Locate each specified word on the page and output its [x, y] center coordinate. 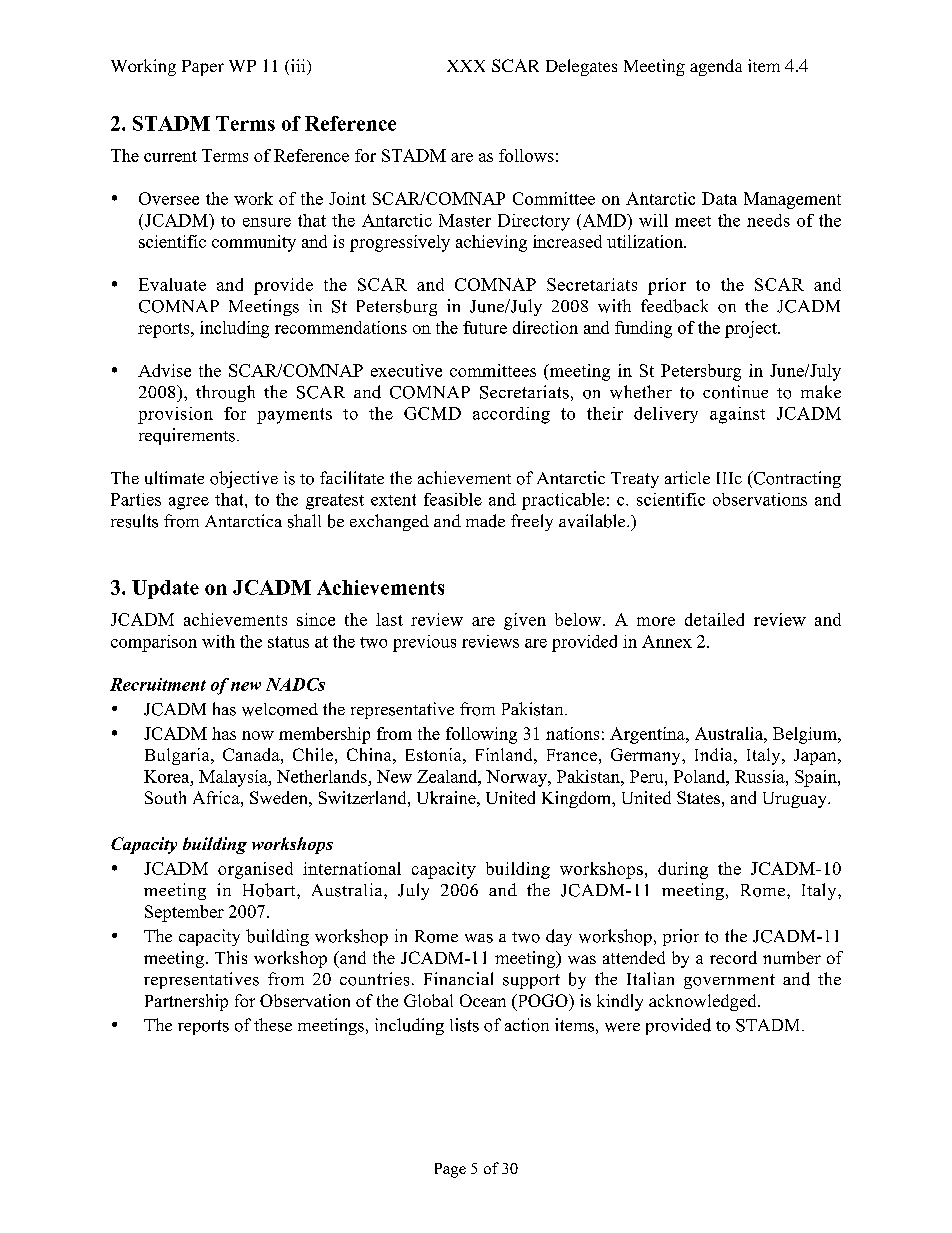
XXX [466, 66]
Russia [761, 776]
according [511, 415]
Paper [203, 68]
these [273, 1025]
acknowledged [704, 1002]
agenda [716, 67]
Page [450, 1170]
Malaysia [234, 778]
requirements [187, 436]
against [737, 415]
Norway [517, 778]
